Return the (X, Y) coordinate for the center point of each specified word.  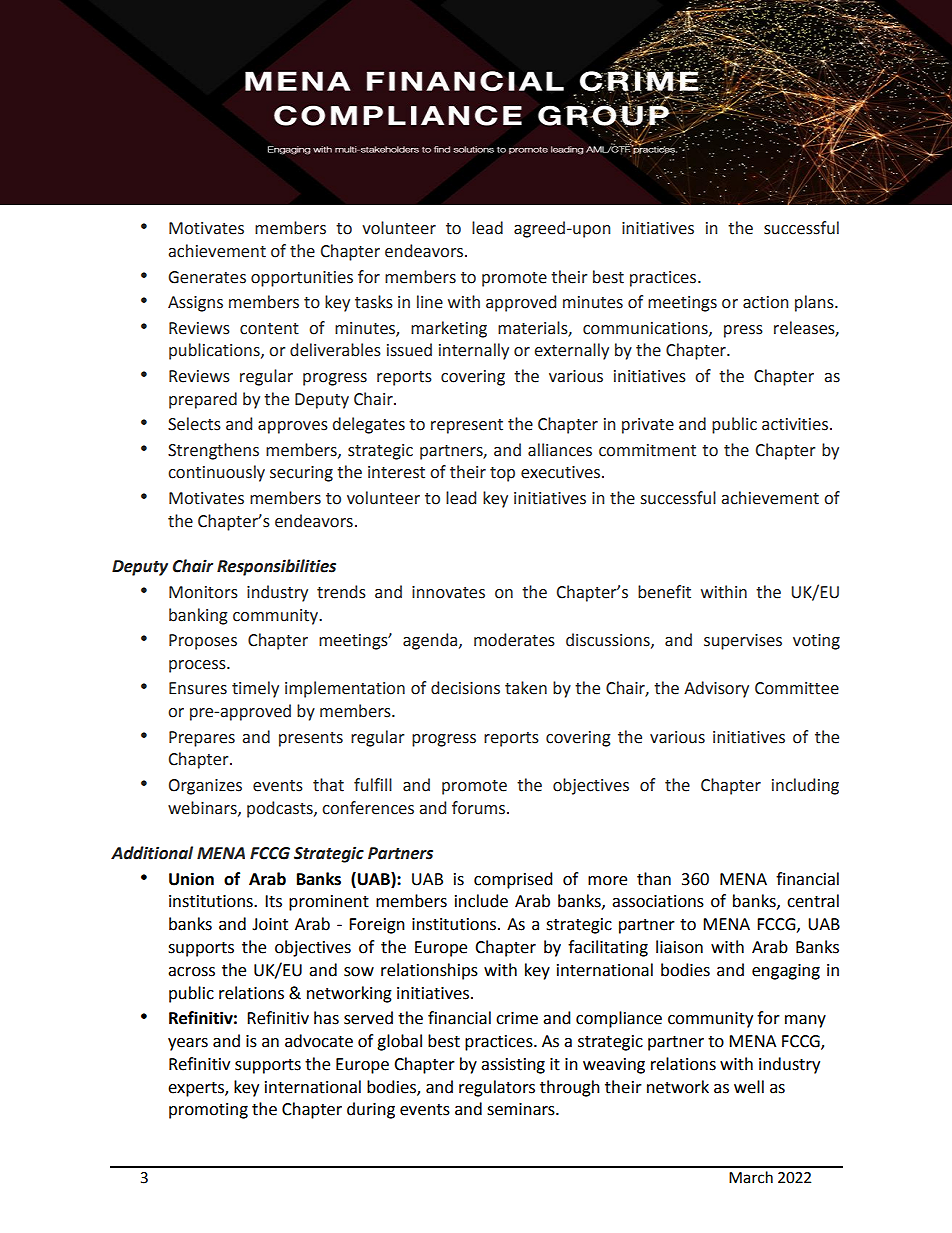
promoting (208, 1111)
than (654, 879)
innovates (448, 592)
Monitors (203, 592)
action (766, 302)
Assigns (195, 304)
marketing (449, 329)
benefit (664, 592)
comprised (513, 880)
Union (191, 879)
